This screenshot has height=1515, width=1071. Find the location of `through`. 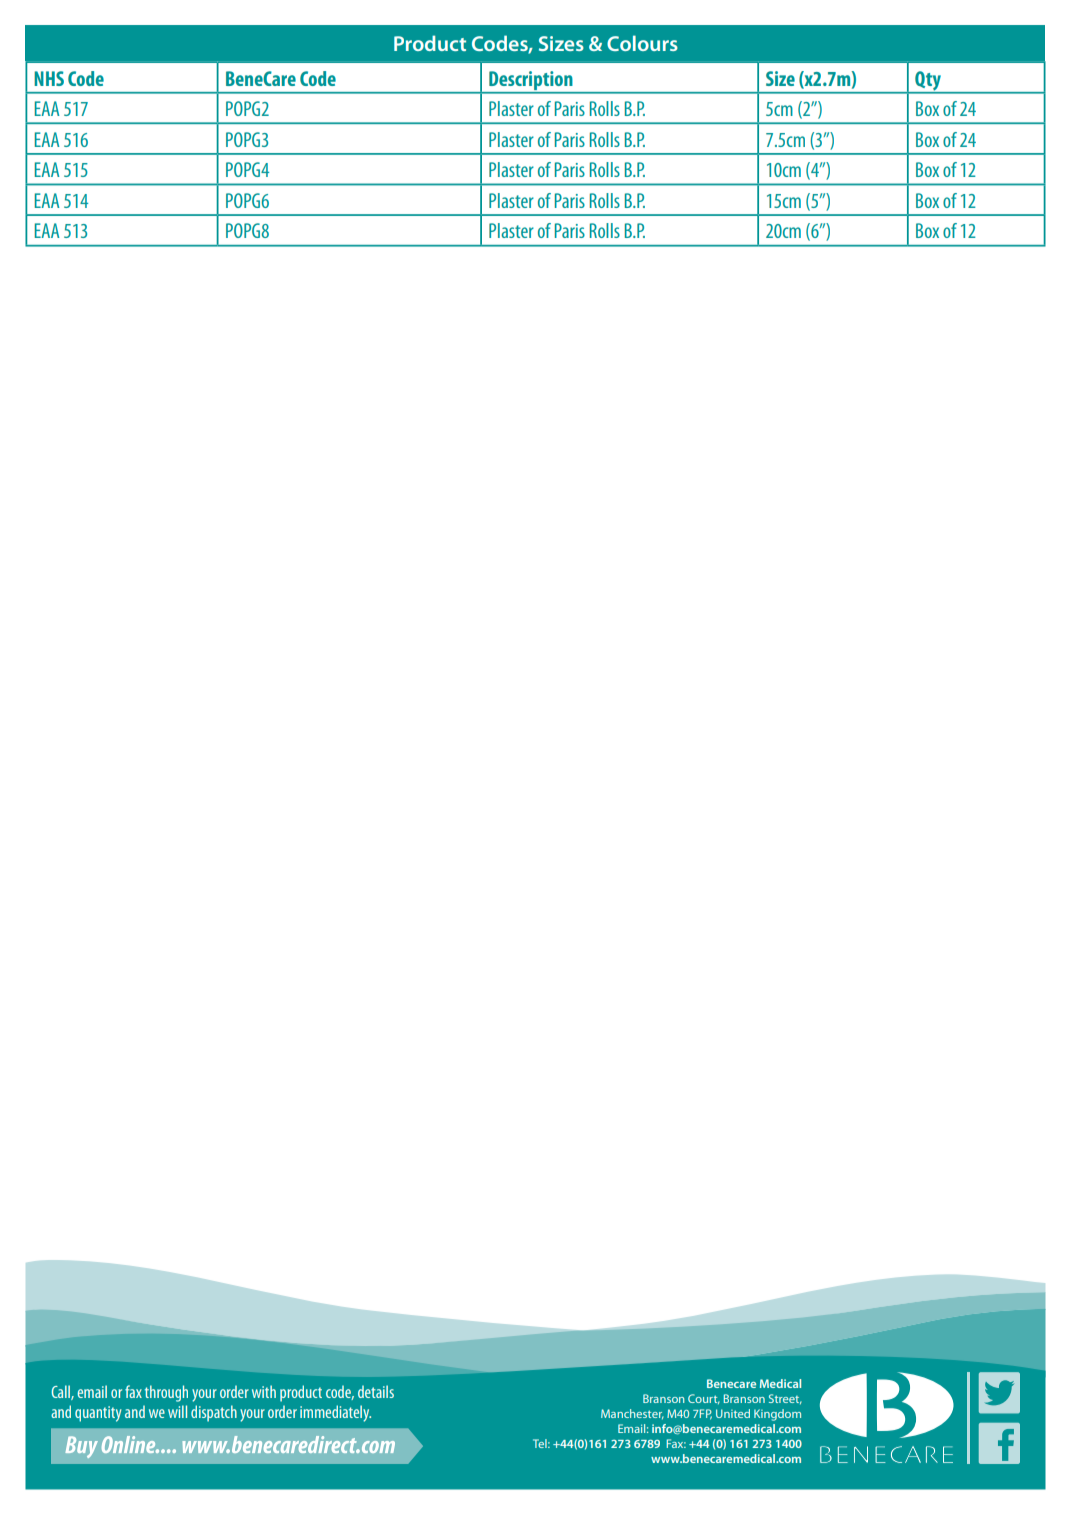

through is located at coordinates (166, 1393).
